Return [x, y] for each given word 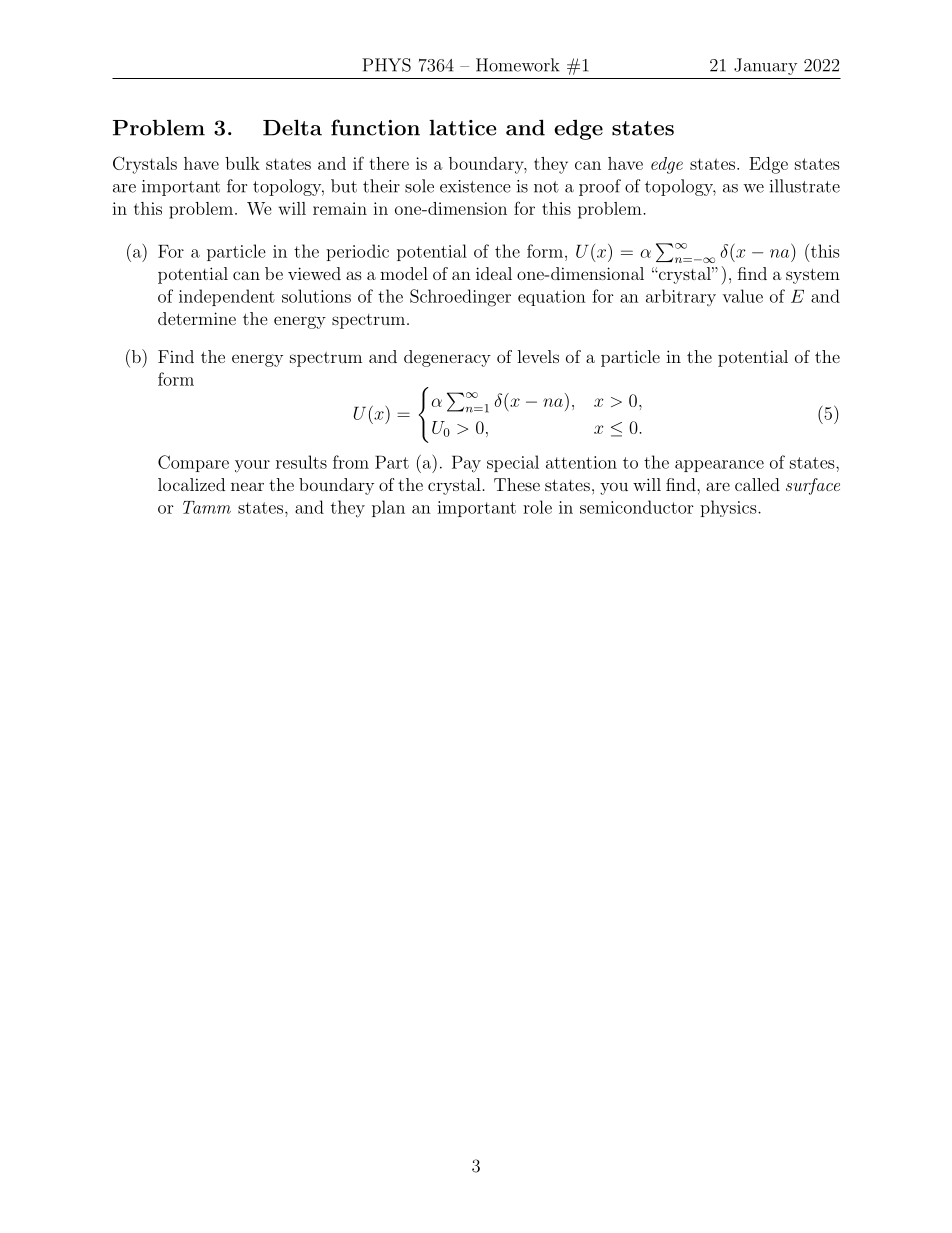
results [301, 462]
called [757, 484]
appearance [719, 466]
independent [227, 297]
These [517, 484]
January [765, 66]
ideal [494, 273]
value [742, 296]
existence [475, 186]
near [247, 486]
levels [538, 356]
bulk [242, 163]
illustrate [805, 186]
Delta [292, 127]
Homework [517, 65]
